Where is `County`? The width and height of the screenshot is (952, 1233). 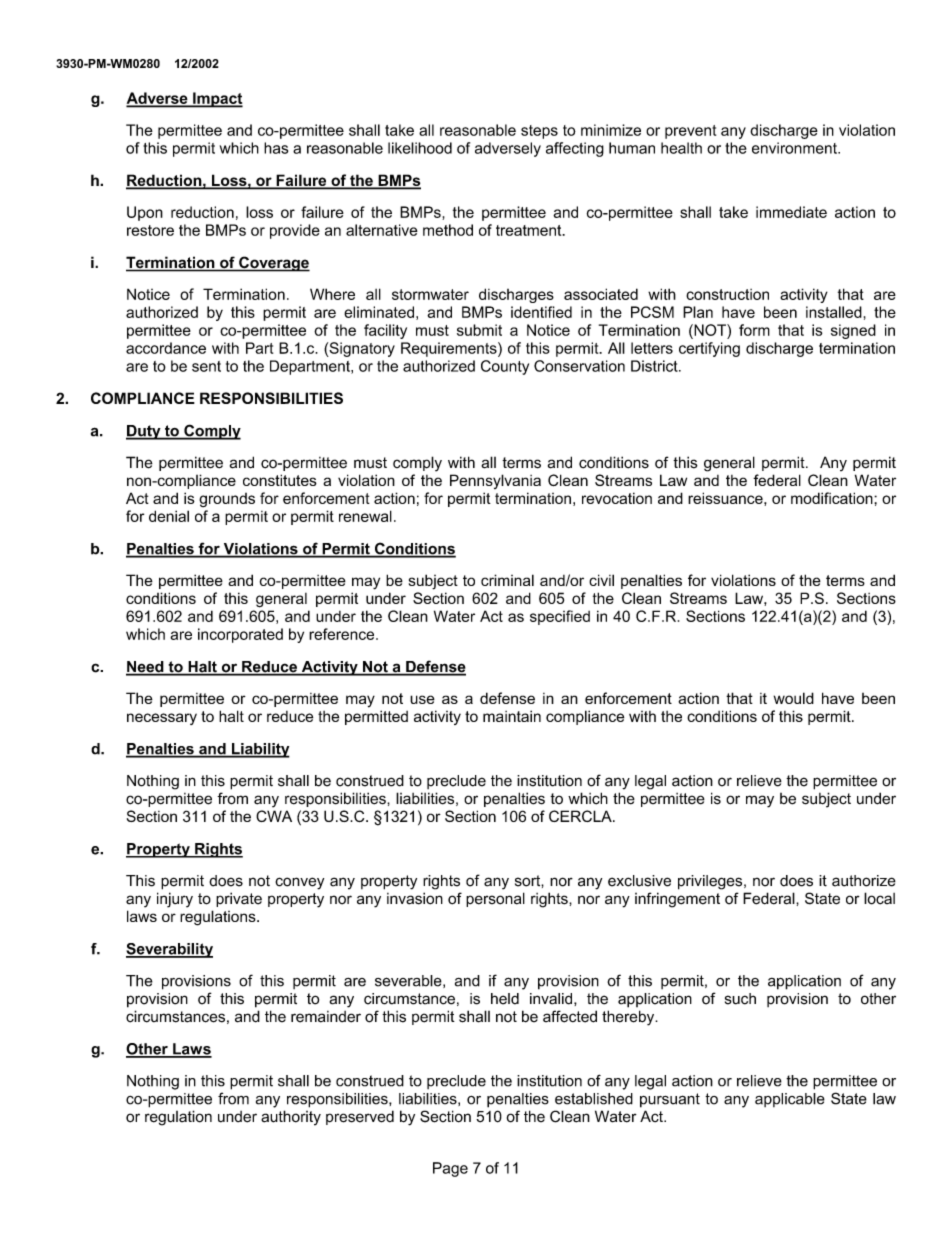 County is located at coordinates (505, 367).
